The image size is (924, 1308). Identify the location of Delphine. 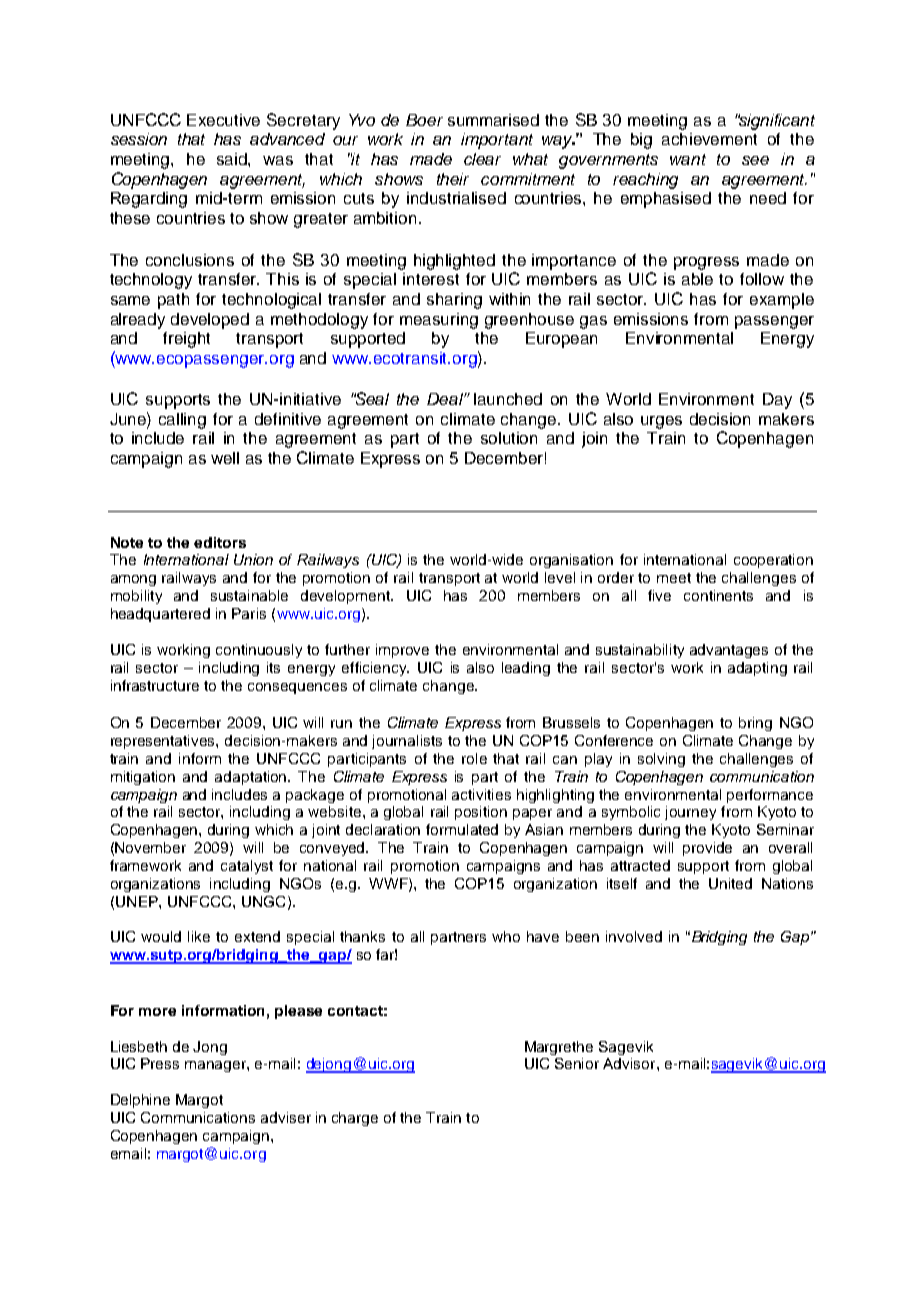
(140, 1101).
